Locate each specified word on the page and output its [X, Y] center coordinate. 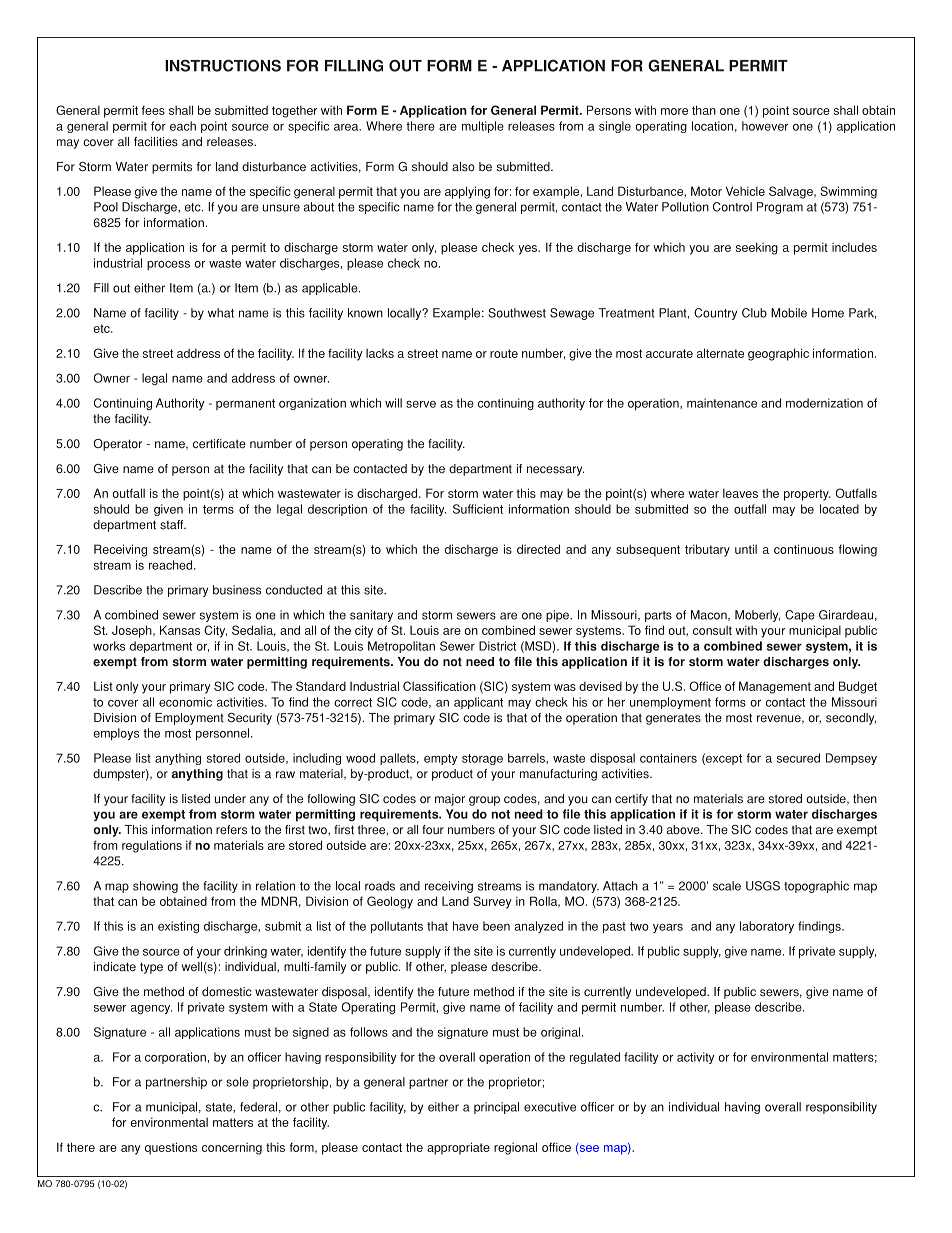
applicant [478, 703]
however [765, 126]
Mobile [789, 313]
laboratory [767, 927]
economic [185, 702]
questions [171, 1148]
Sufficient [478, 509]
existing [178, 927]
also [463, 167]
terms [218, 509]
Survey [492, 902]
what [221, 313]
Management [775, 687]
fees [153, 110]
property [807, 495]
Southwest [517, 313]
